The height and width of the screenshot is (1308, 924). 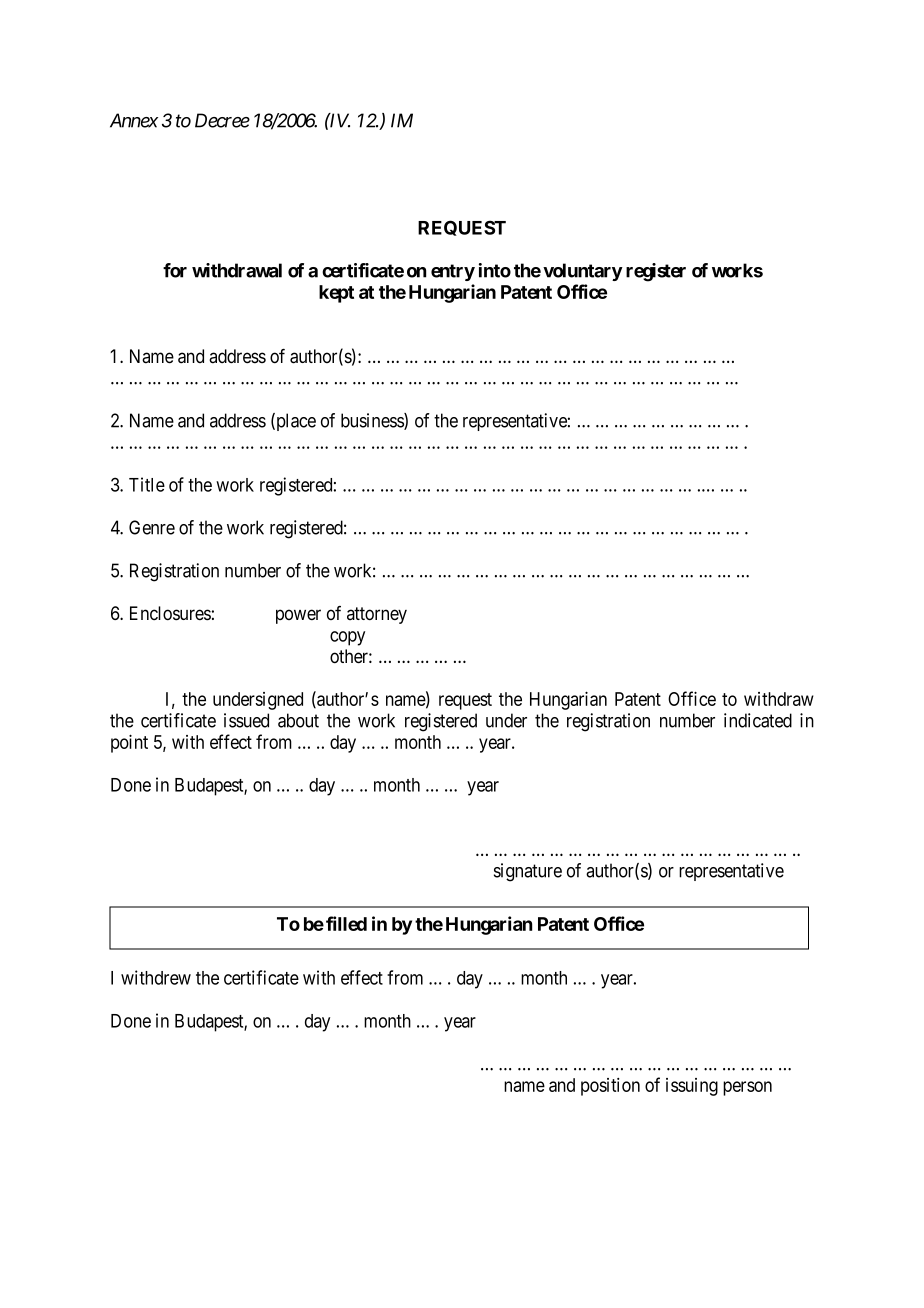 I want to click on voluntary, so click(x=583, y=272).
